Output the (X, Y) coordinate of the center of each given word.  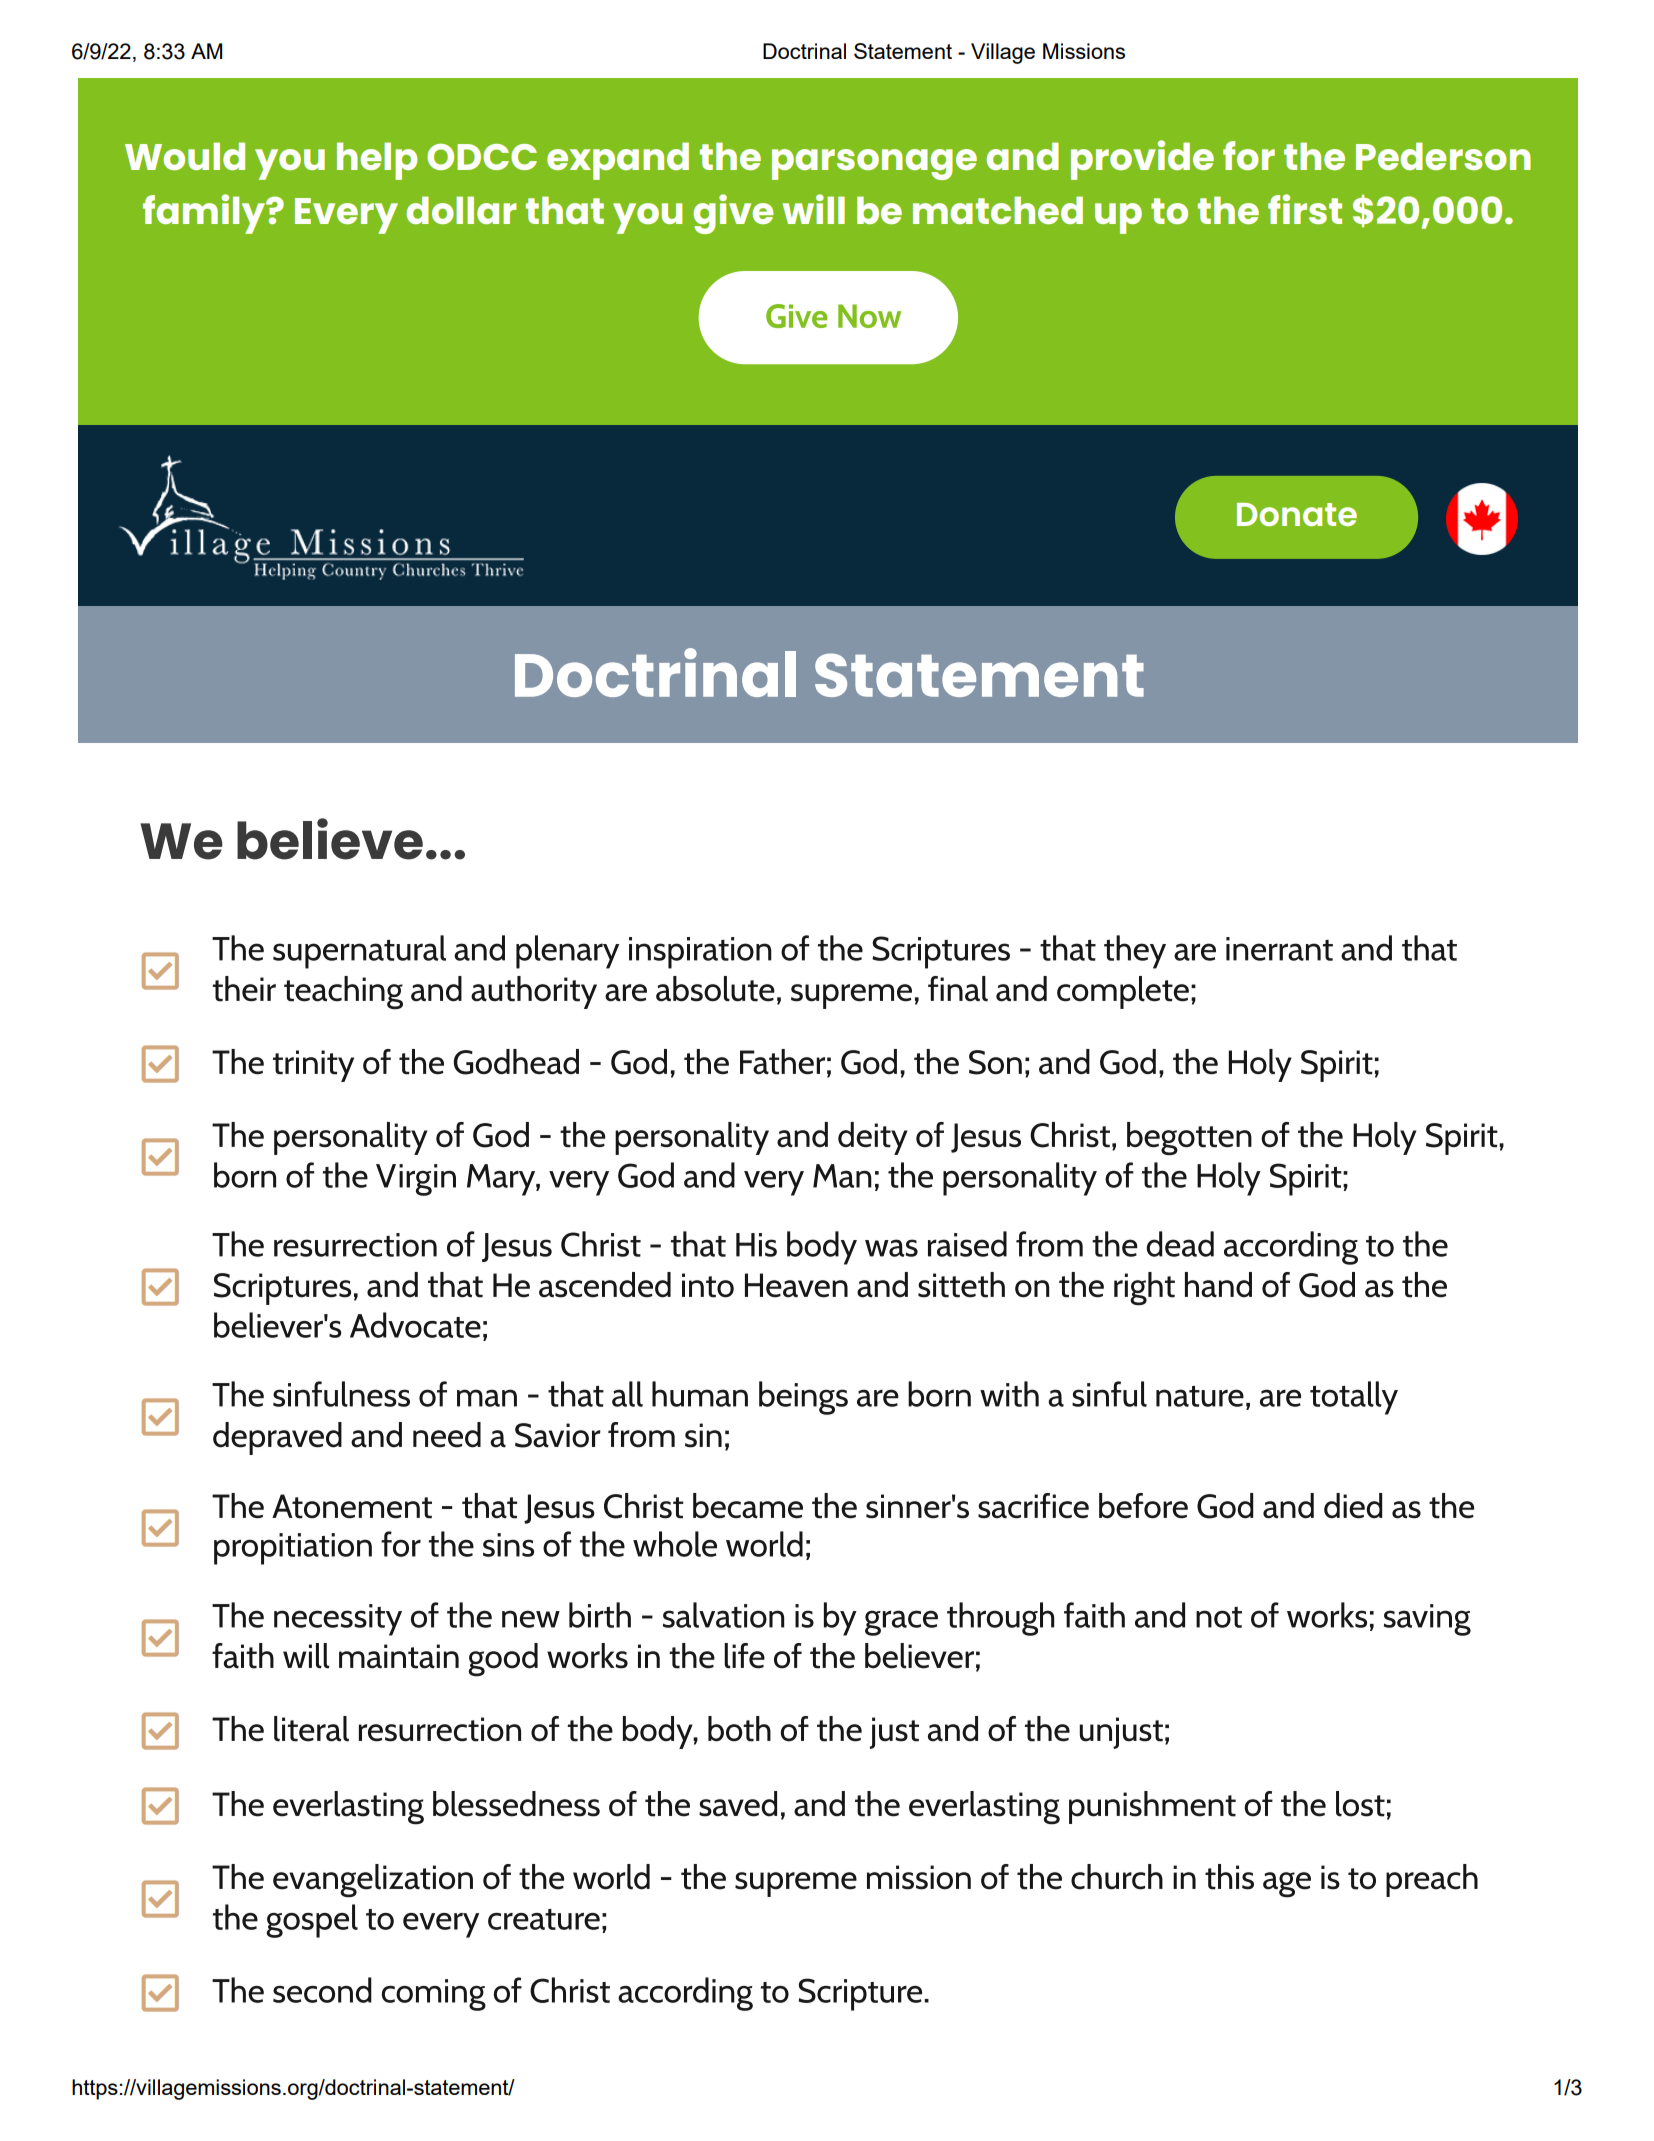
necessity (338, 1620)
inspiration (700, 953)
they (1135, 952)
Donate (1297, 514)
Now (869, 316)
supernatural (359, 952)
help (377, 161)
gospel (312, 1921)
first (1305, 209)
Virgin (416, 1180)
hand (1218, 1285)
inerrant (1279, 949)
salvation (723, 1615)
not (1219, 1617)
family (205, 214)
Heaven (796, 1285)
